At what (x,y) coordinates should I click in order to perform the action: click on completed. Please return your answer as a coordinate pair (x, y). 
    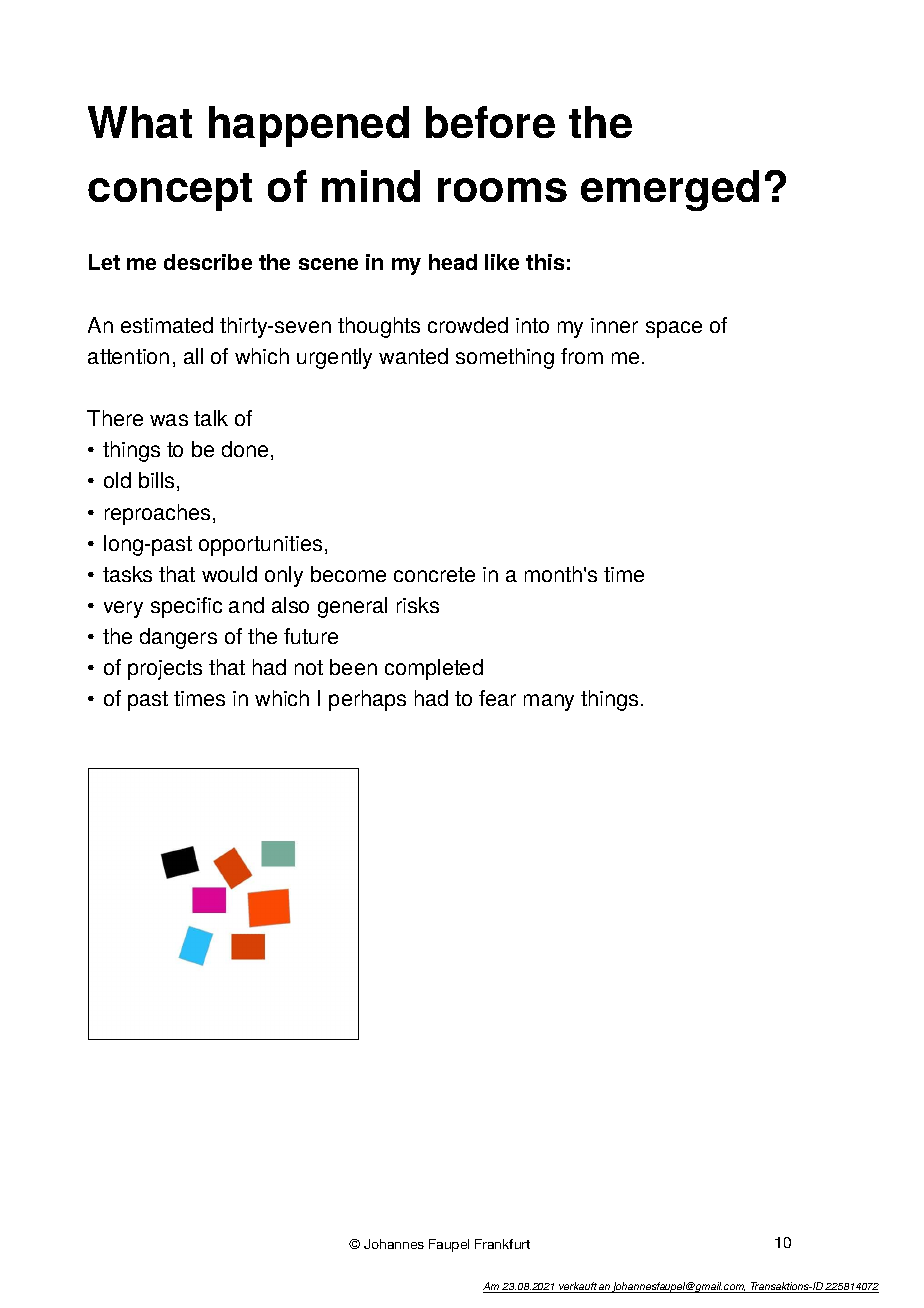
    Looking at the image, I should click on (434, 669).
